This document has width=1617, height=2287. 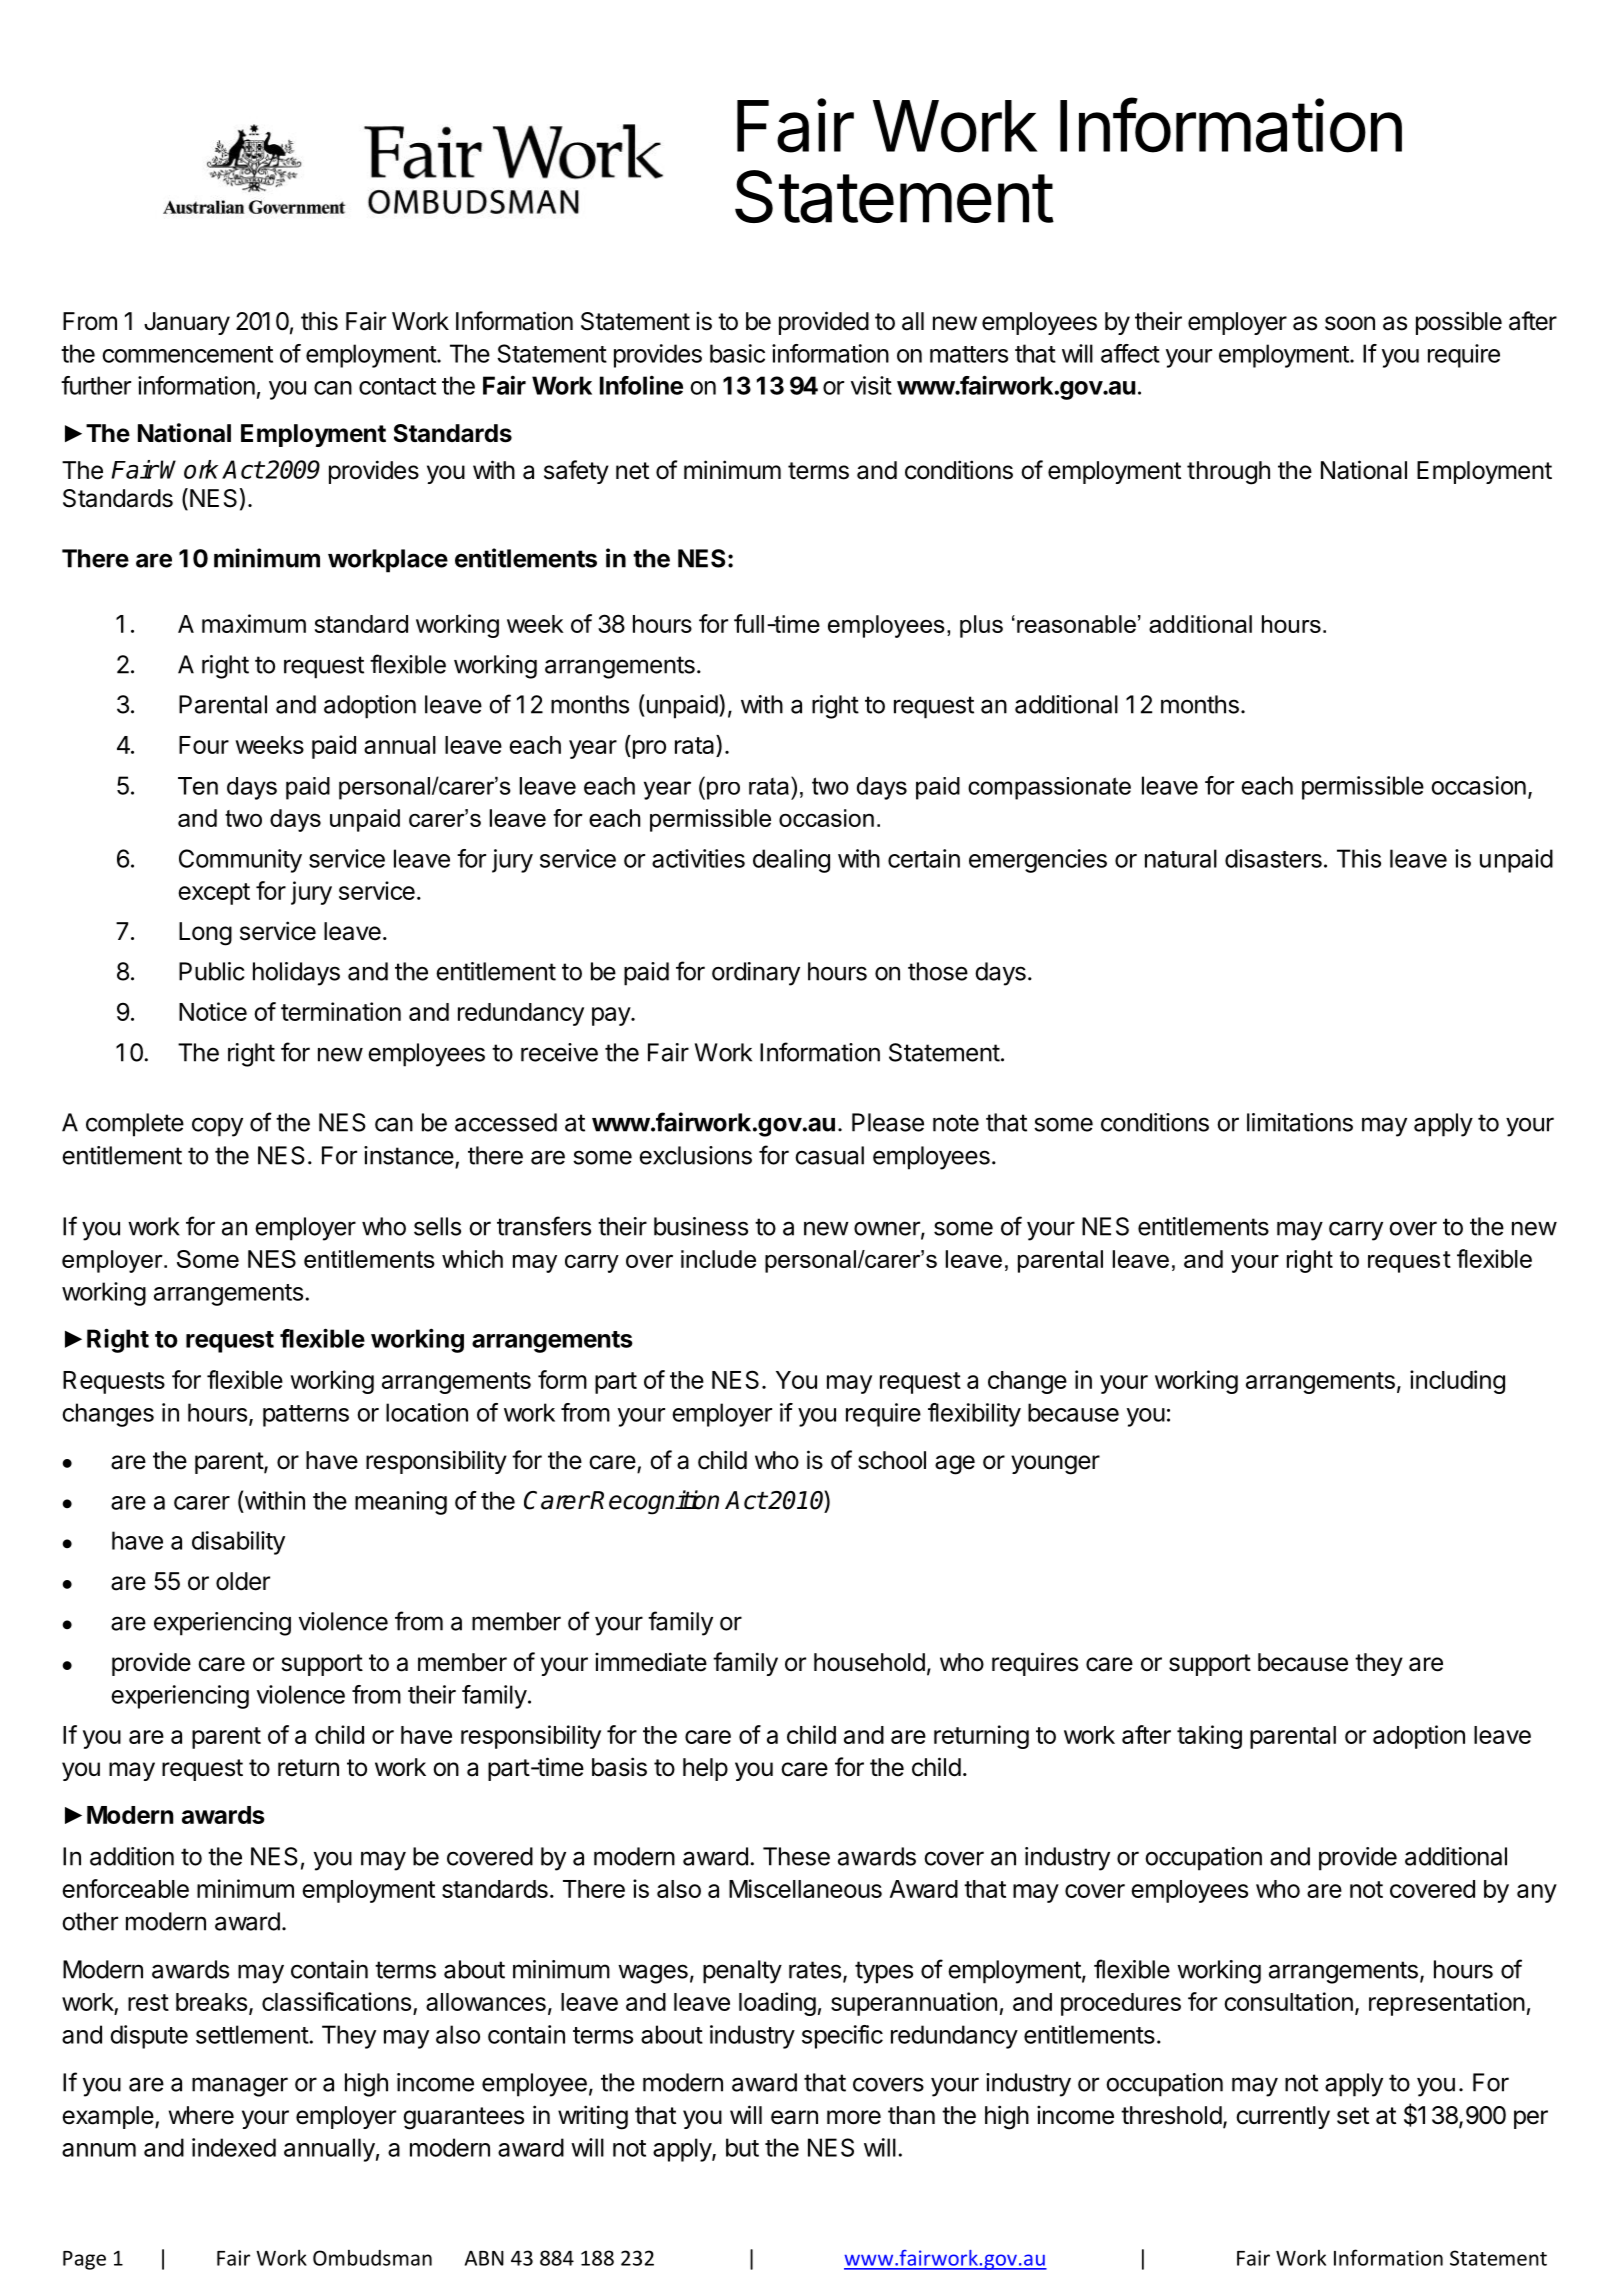 What do you see at coordinates (791, 861) in the document?
I see `dealing` at bounding box center [791, 861].
